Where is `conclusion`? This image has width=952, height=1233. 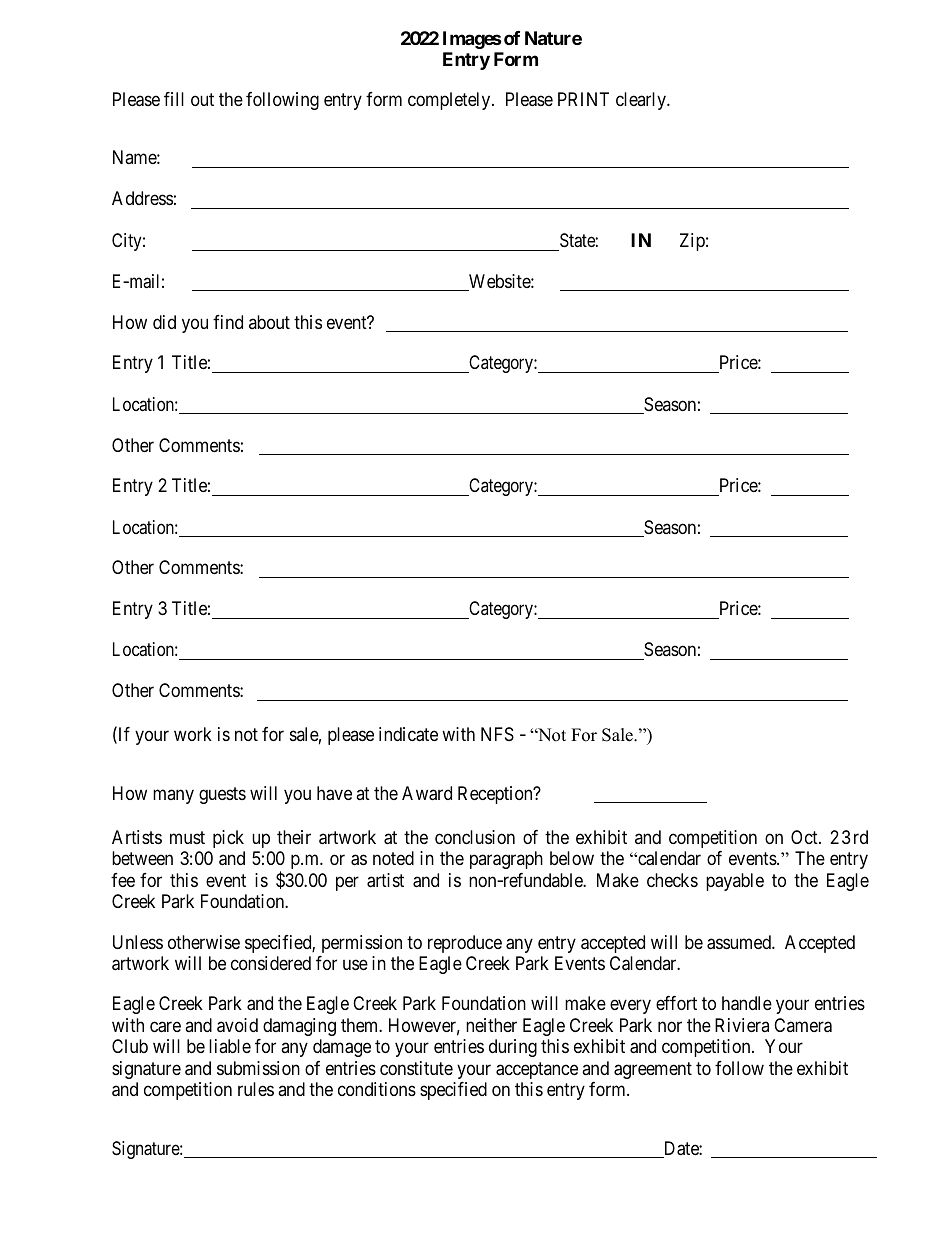
conclusion is located at coordinates (475, 837).
